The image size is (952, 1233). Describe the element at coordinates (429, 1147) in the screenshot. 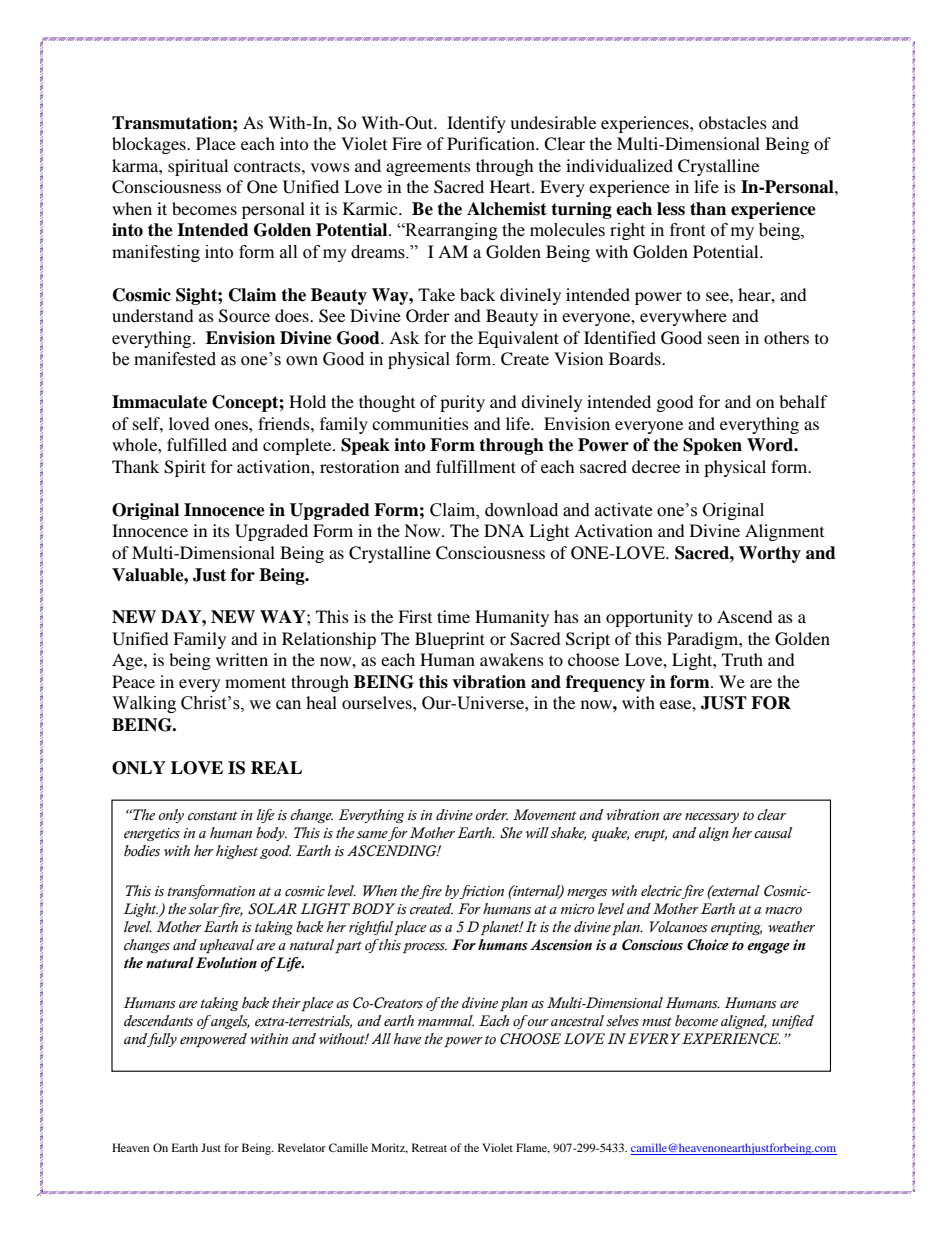

I see `Retreat` at that location.
